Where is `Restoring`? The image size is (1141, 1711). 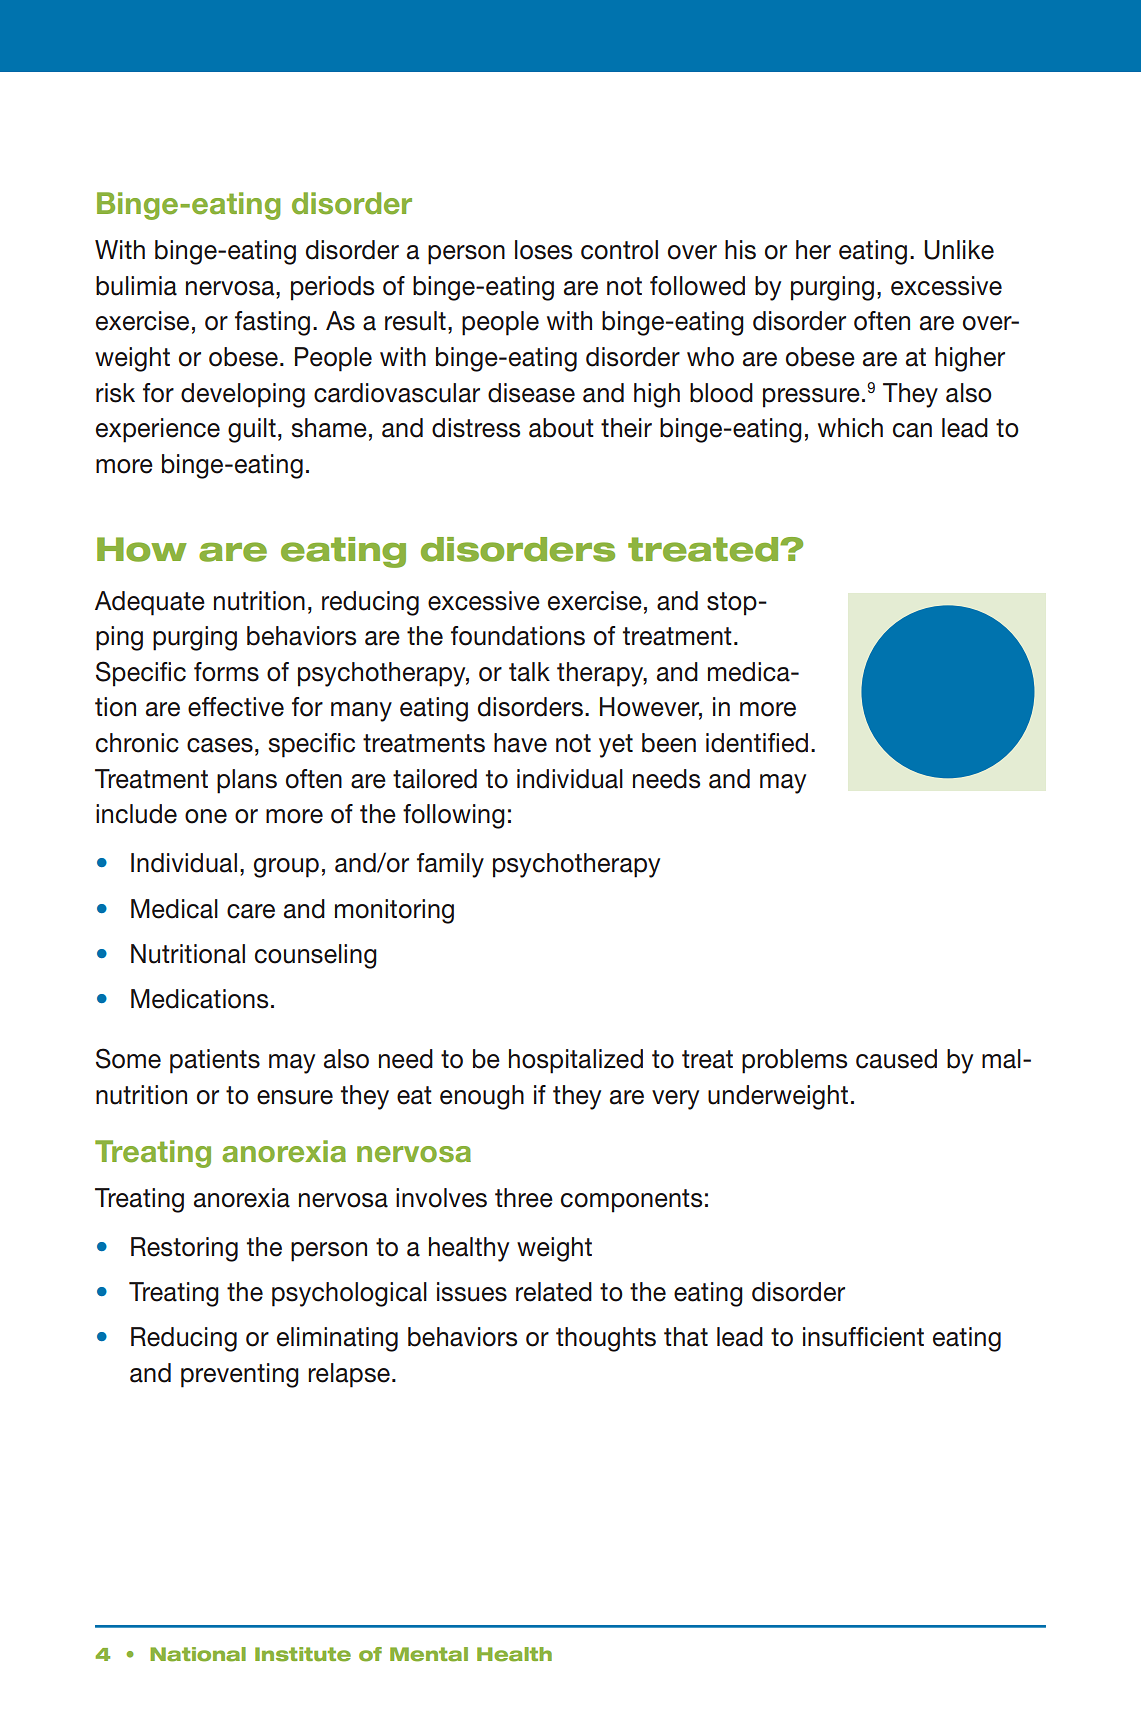
Restoring is located at coordinates (184, 1249).
